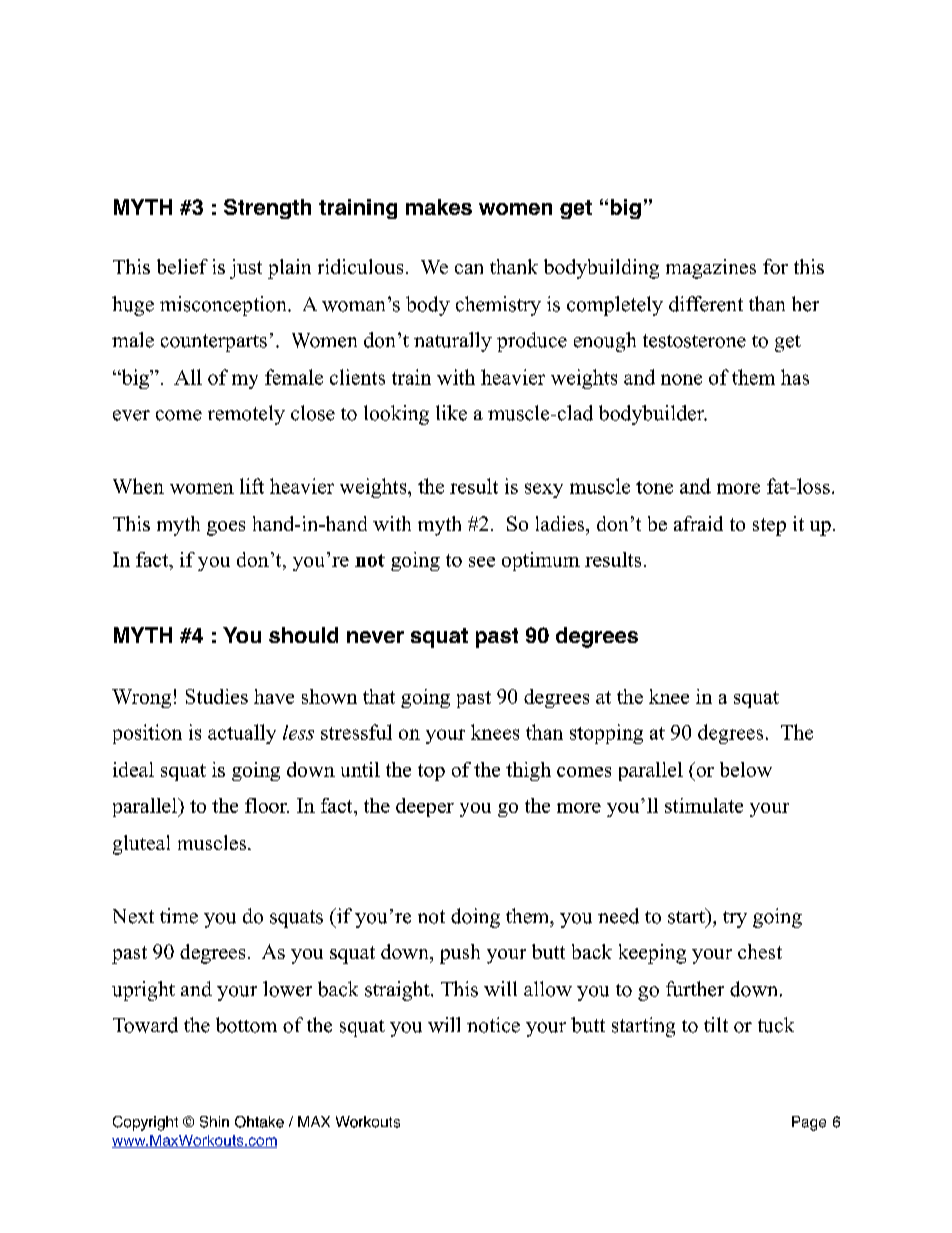 The width and height of the screenshot is (952, 1233). What do you see at coordinates (746, 769) in the screenshot?
I see `below` at bounding box center [746, 769].
